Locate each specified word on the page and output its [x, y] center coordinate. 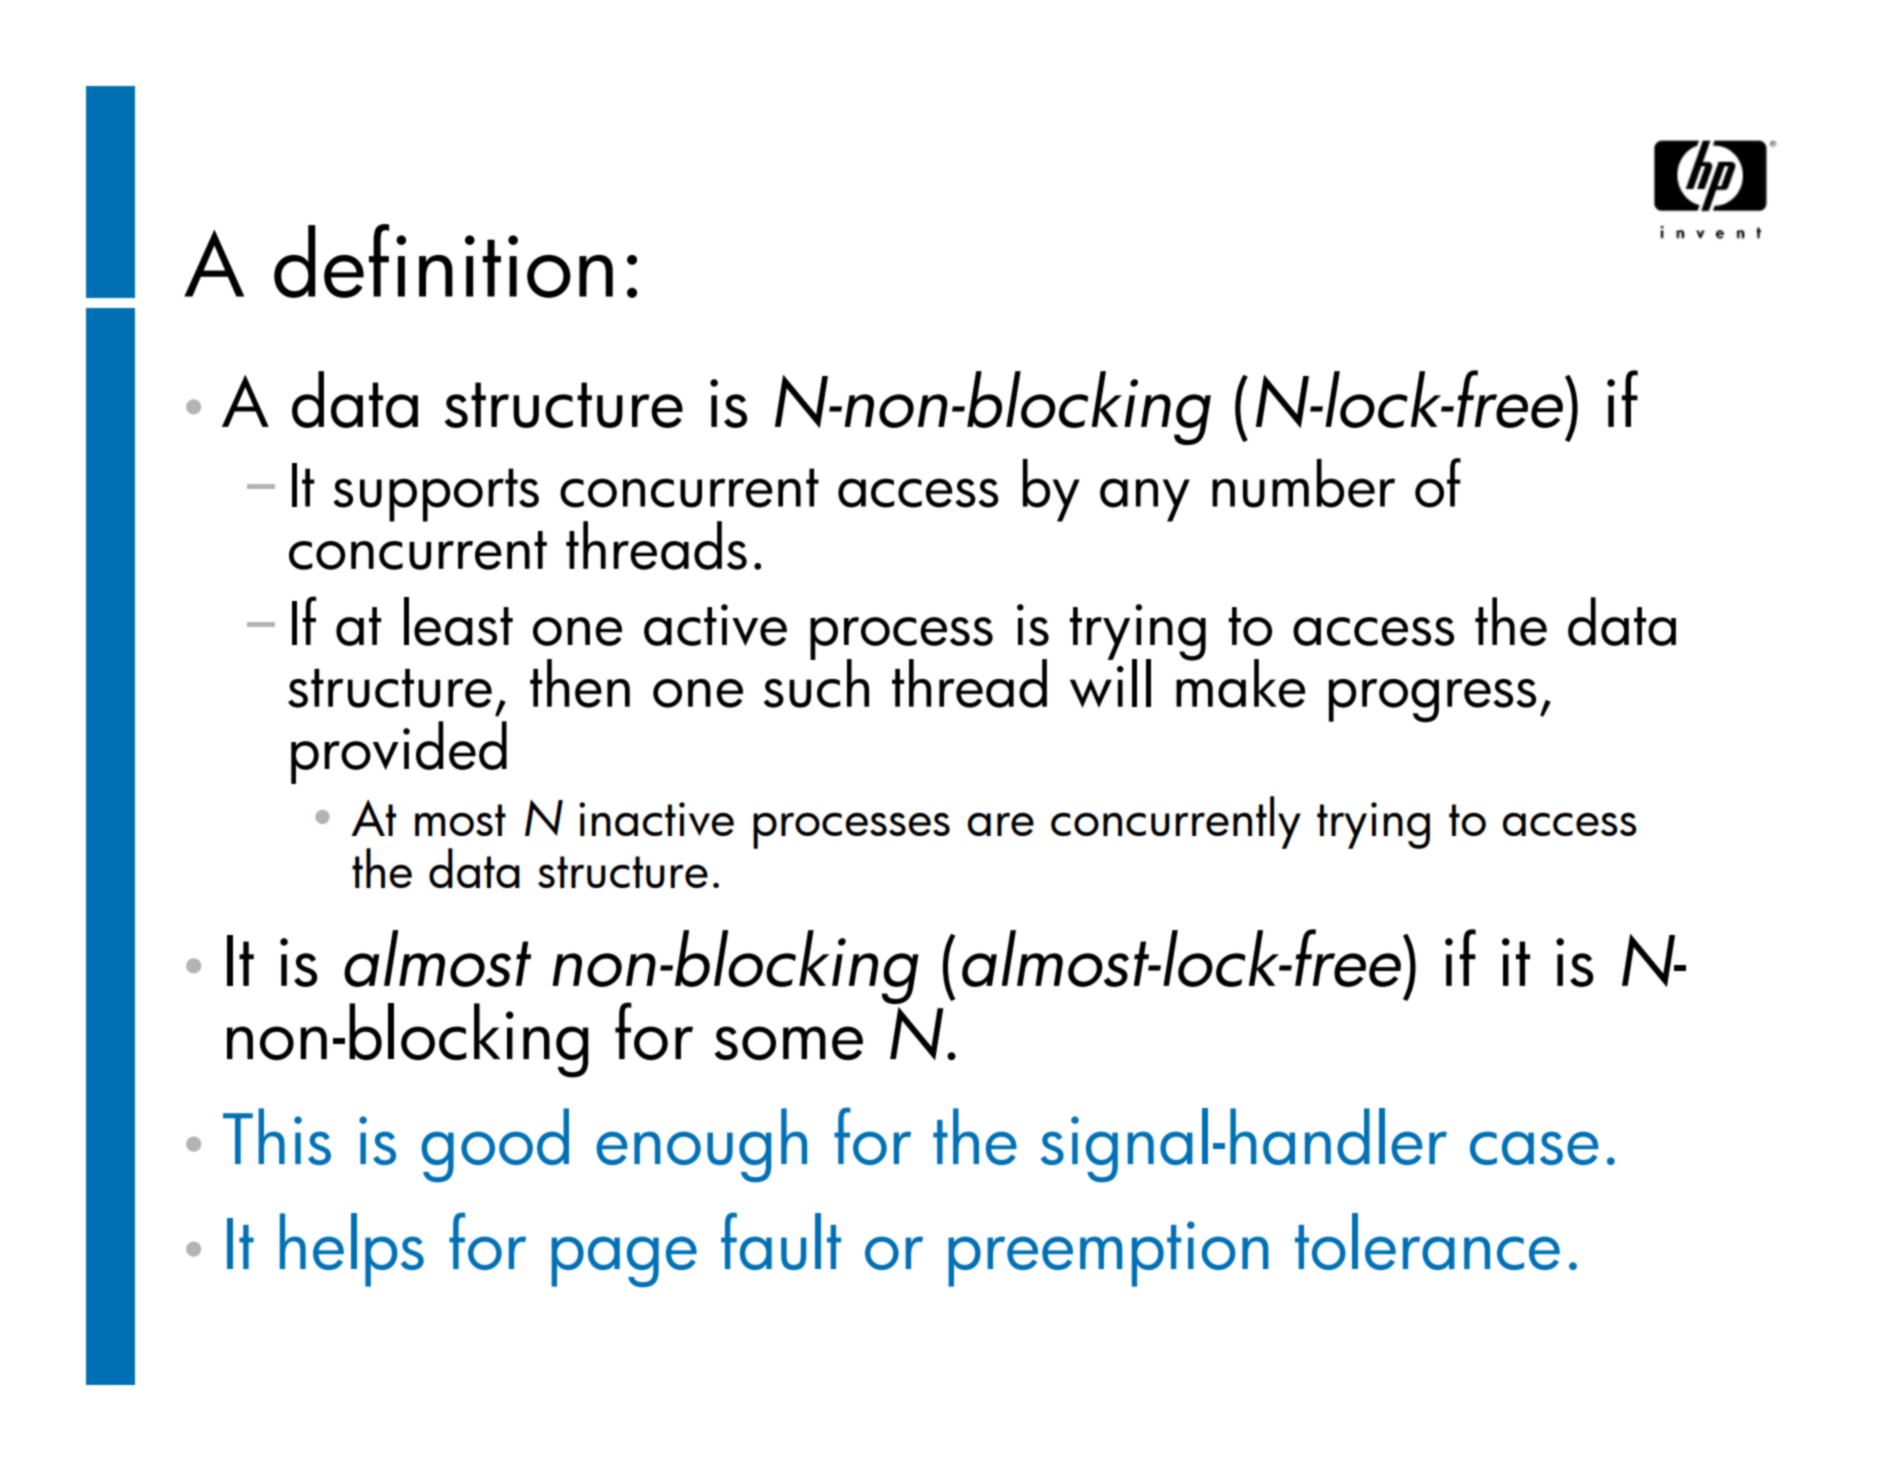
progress [1432, 701]
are [1000, 824]
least [458, 621]
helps [352, 1250]
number [1303, 483]
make [1240, 682]
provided [399, 752]
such [816, 682]
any [1145, 500]
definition [443, 261]
